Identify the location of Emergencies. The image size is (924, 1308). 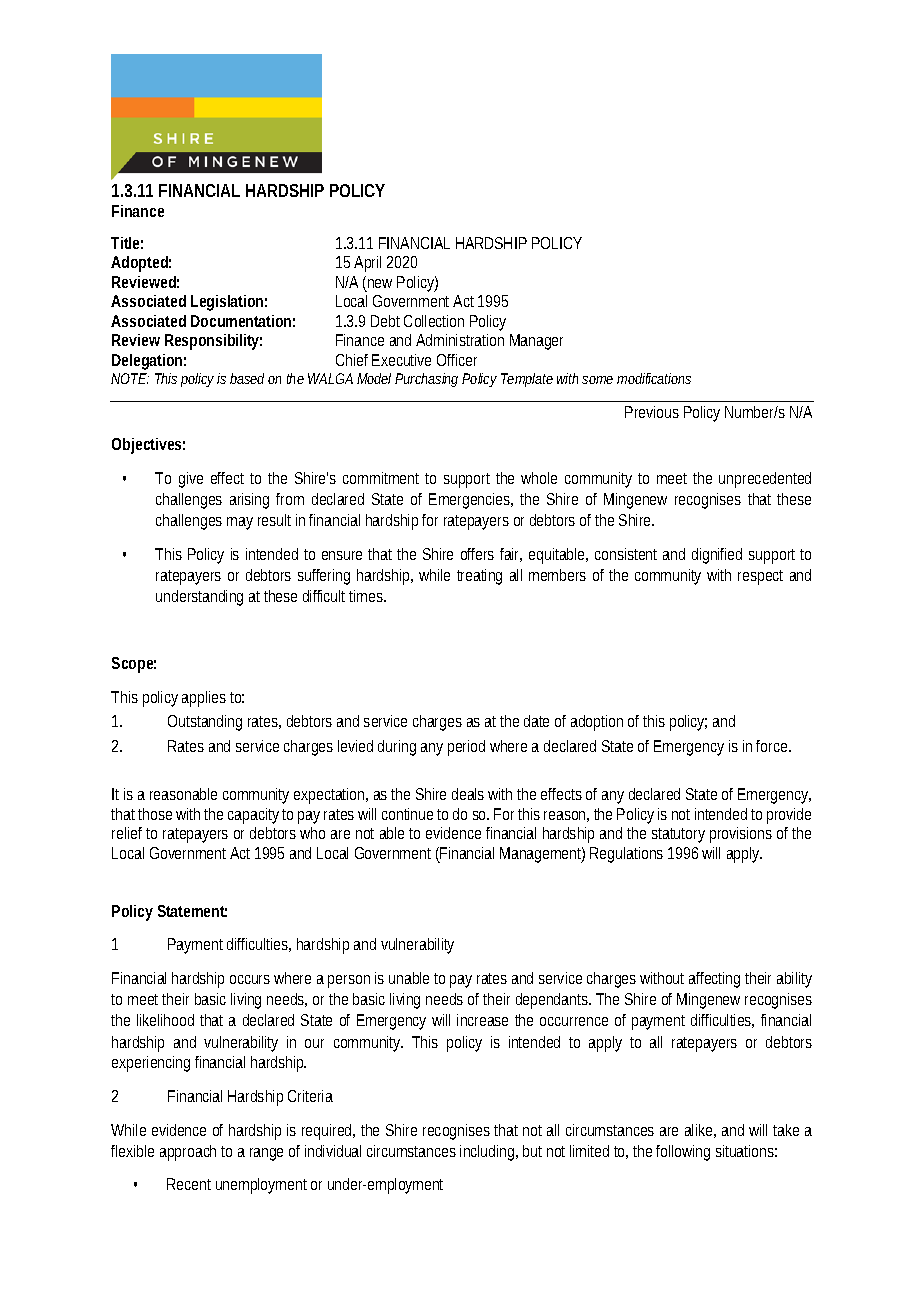
(471, 501).
